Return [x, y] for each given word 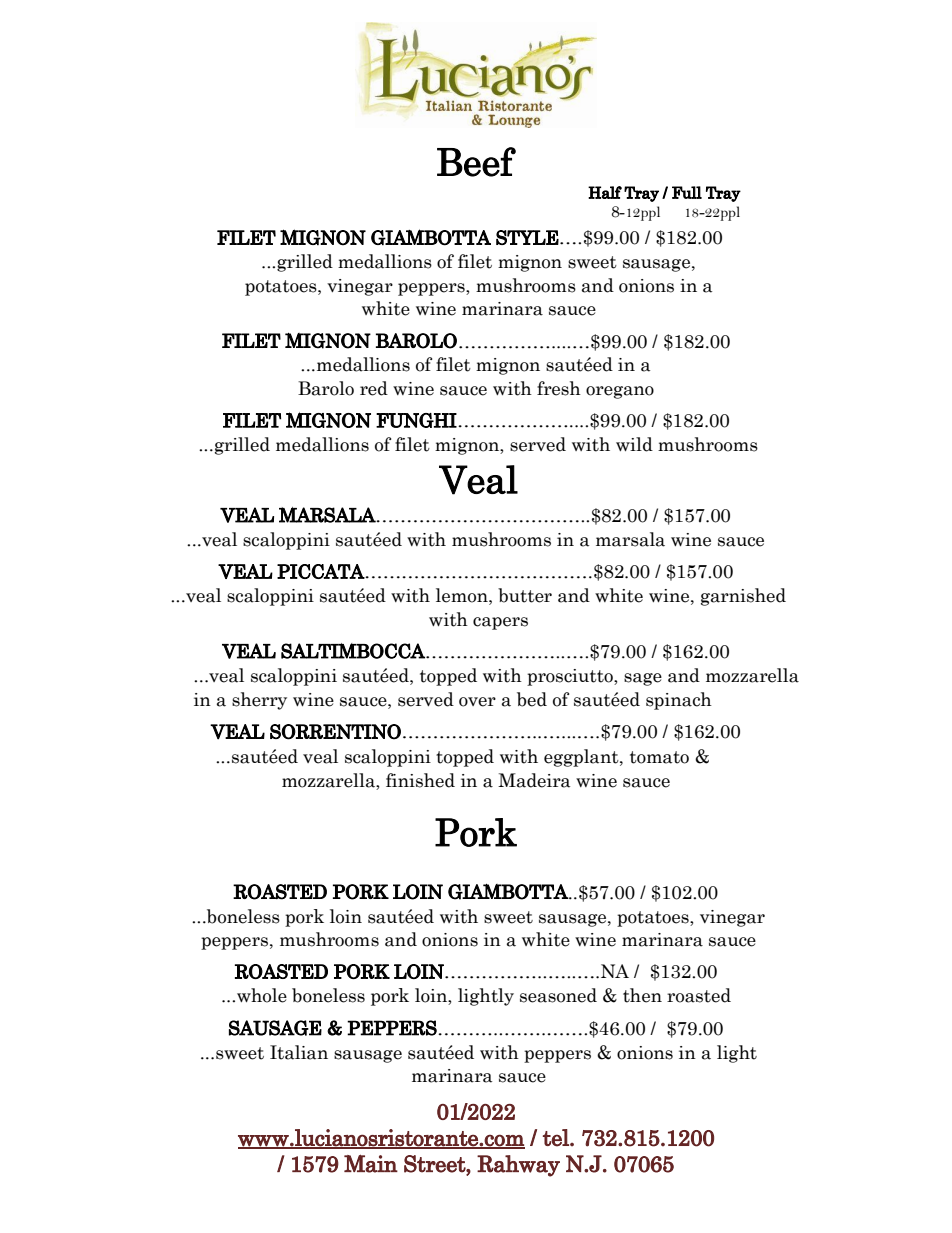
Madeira [534, 780]
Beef [476, 162]
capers [500, 623]
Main [371, 1163]
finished [420, 780]
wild [634, 444]
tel [557, 1138]
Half [605, 192]
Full [687, 192]
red [374, 388]
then [642, 995]
